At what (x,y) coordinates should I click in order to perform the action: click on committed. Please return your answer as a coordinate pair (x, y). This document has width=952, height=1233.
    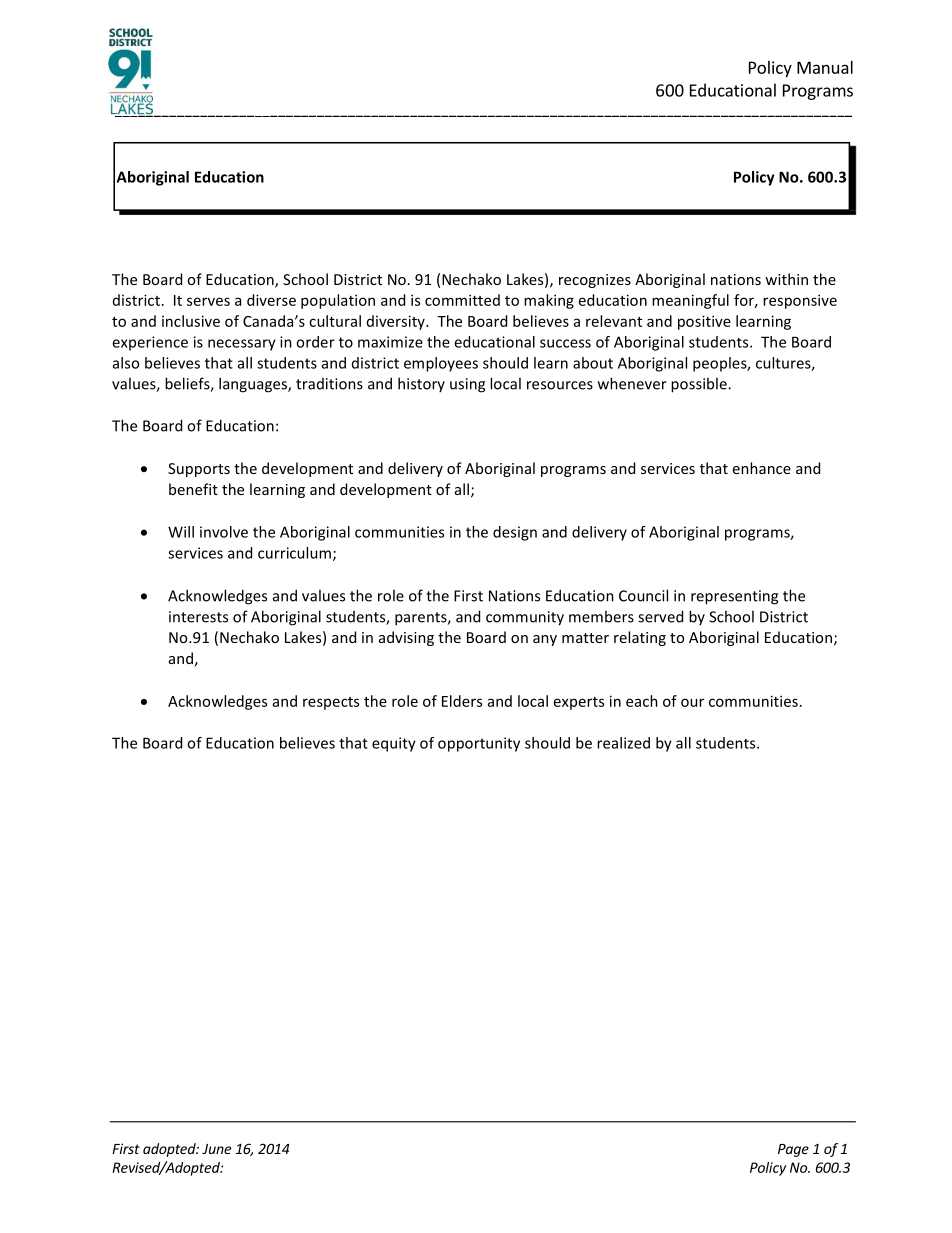
    Looking at the image, I should click on (462, 300).
